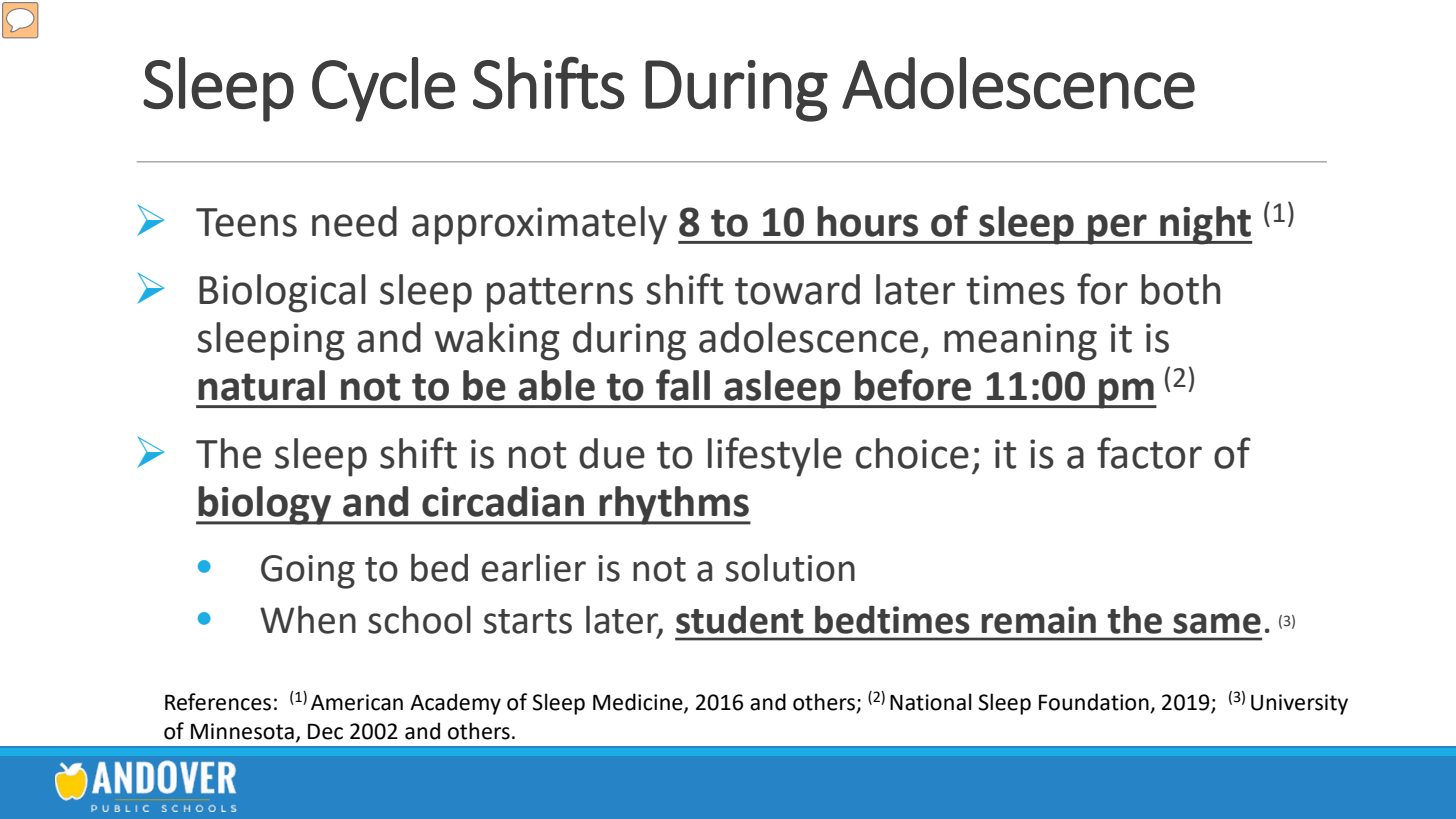 The image size is (1456, 819). Describe the element at coordinates (683, 385) in the image. I see `fall` at that location.
